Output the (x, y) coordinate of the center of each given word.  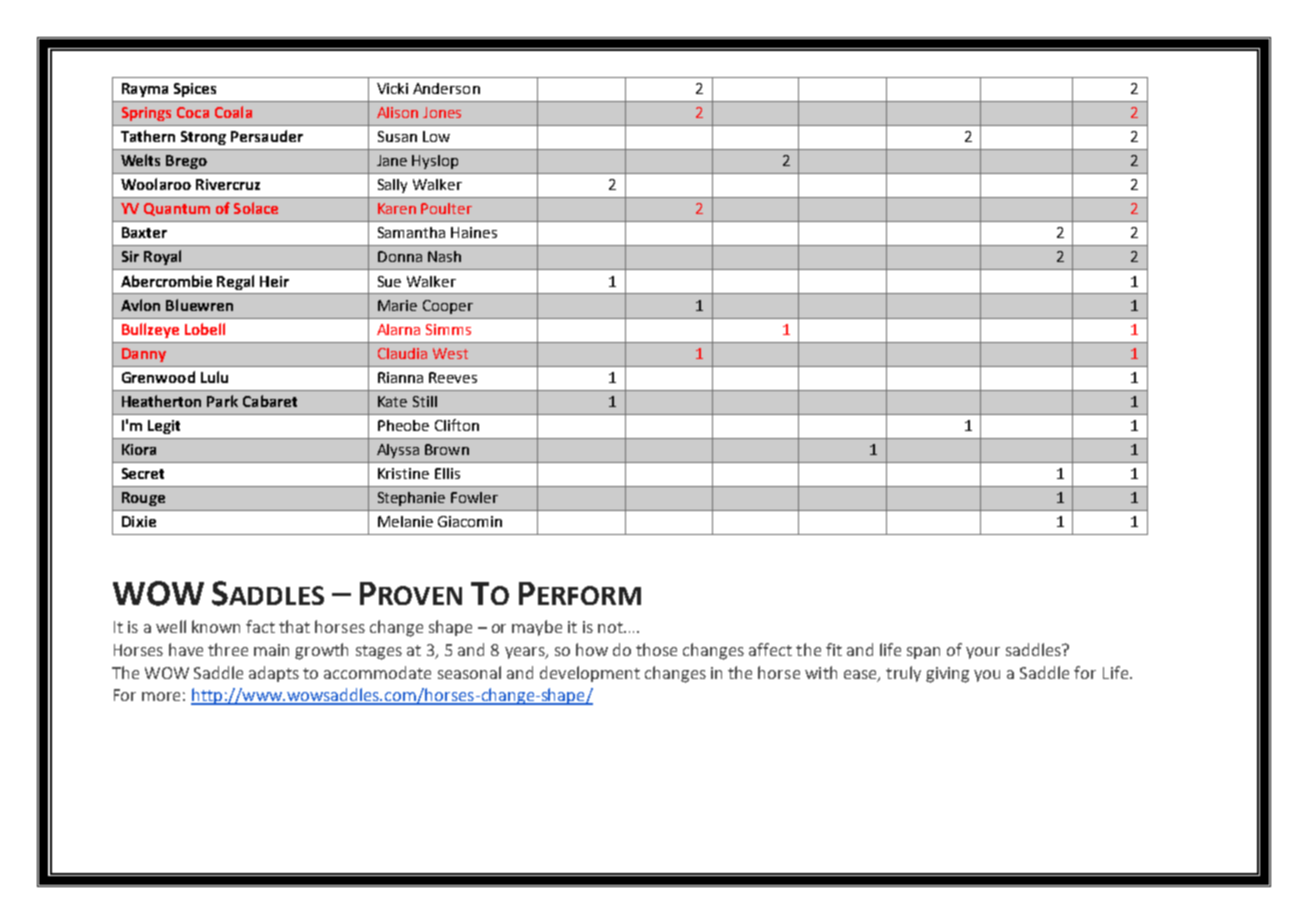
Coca (193, 112)
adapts (274, 674)
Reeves (453, 377)
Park (222, 401)
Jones (442, 112)
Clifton (457, 425)
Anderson (446, 88)
